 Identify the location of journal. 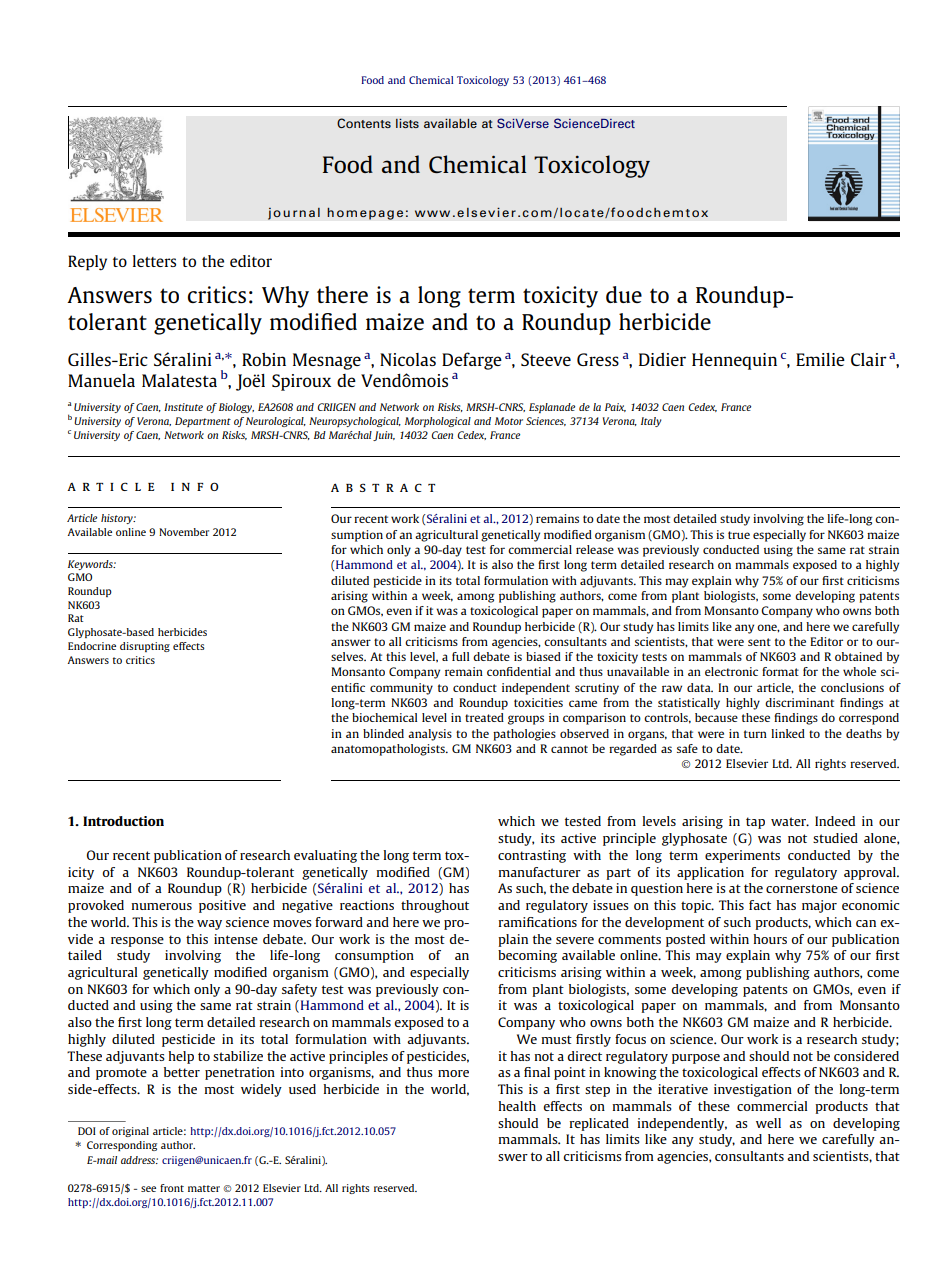
(294, 213).
